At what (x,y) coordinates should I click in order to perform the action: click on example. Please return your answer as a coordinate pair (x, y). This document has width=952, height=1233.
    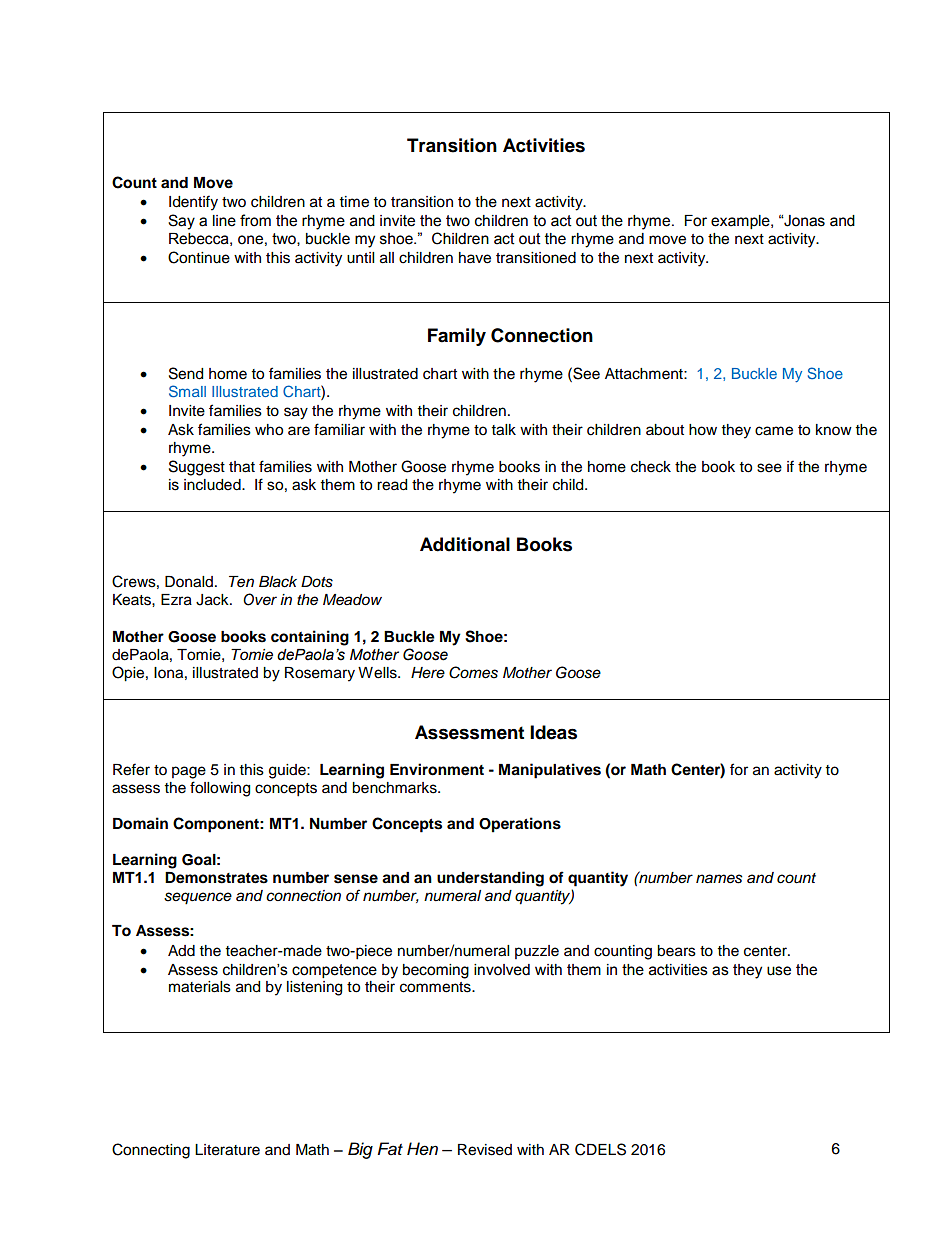
    Looking at the image, I should click on (741, 222).
